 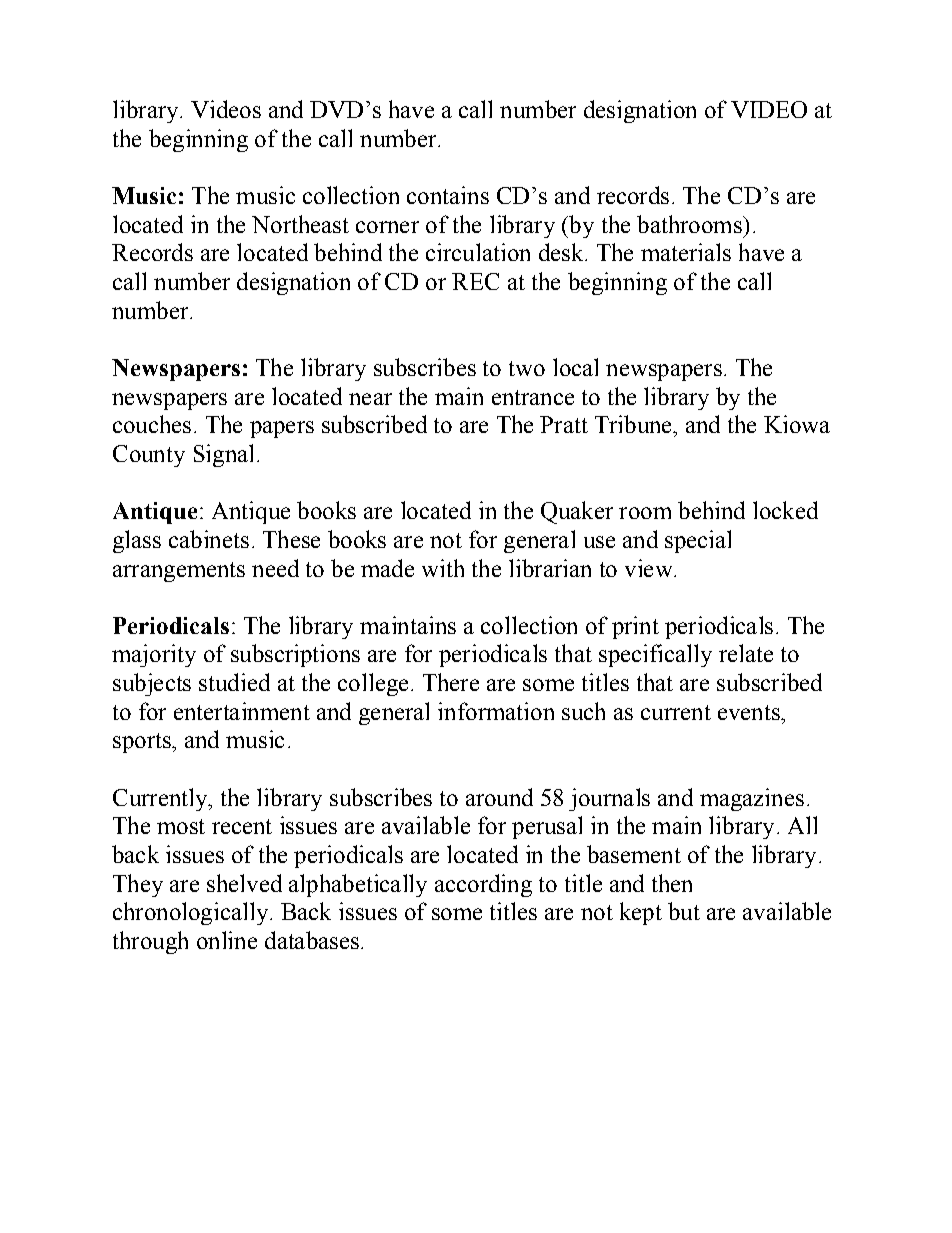 What do you see at coordinates (686, 252) in the page?
I see `materials` at bounding box center [686, 252].
